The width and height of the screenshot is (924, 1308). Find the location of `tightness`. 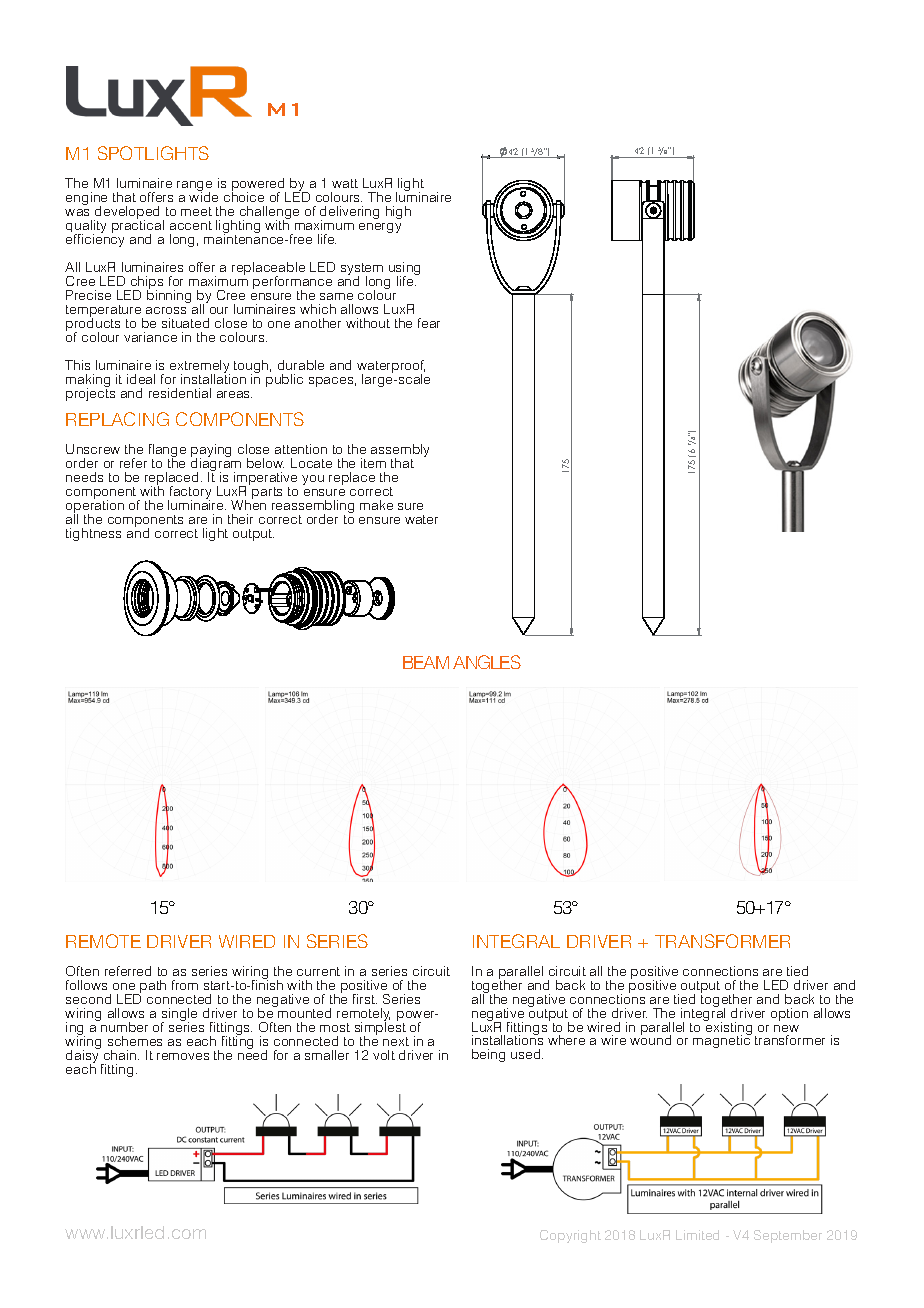

tightness is located at coordinates (93, 534).
